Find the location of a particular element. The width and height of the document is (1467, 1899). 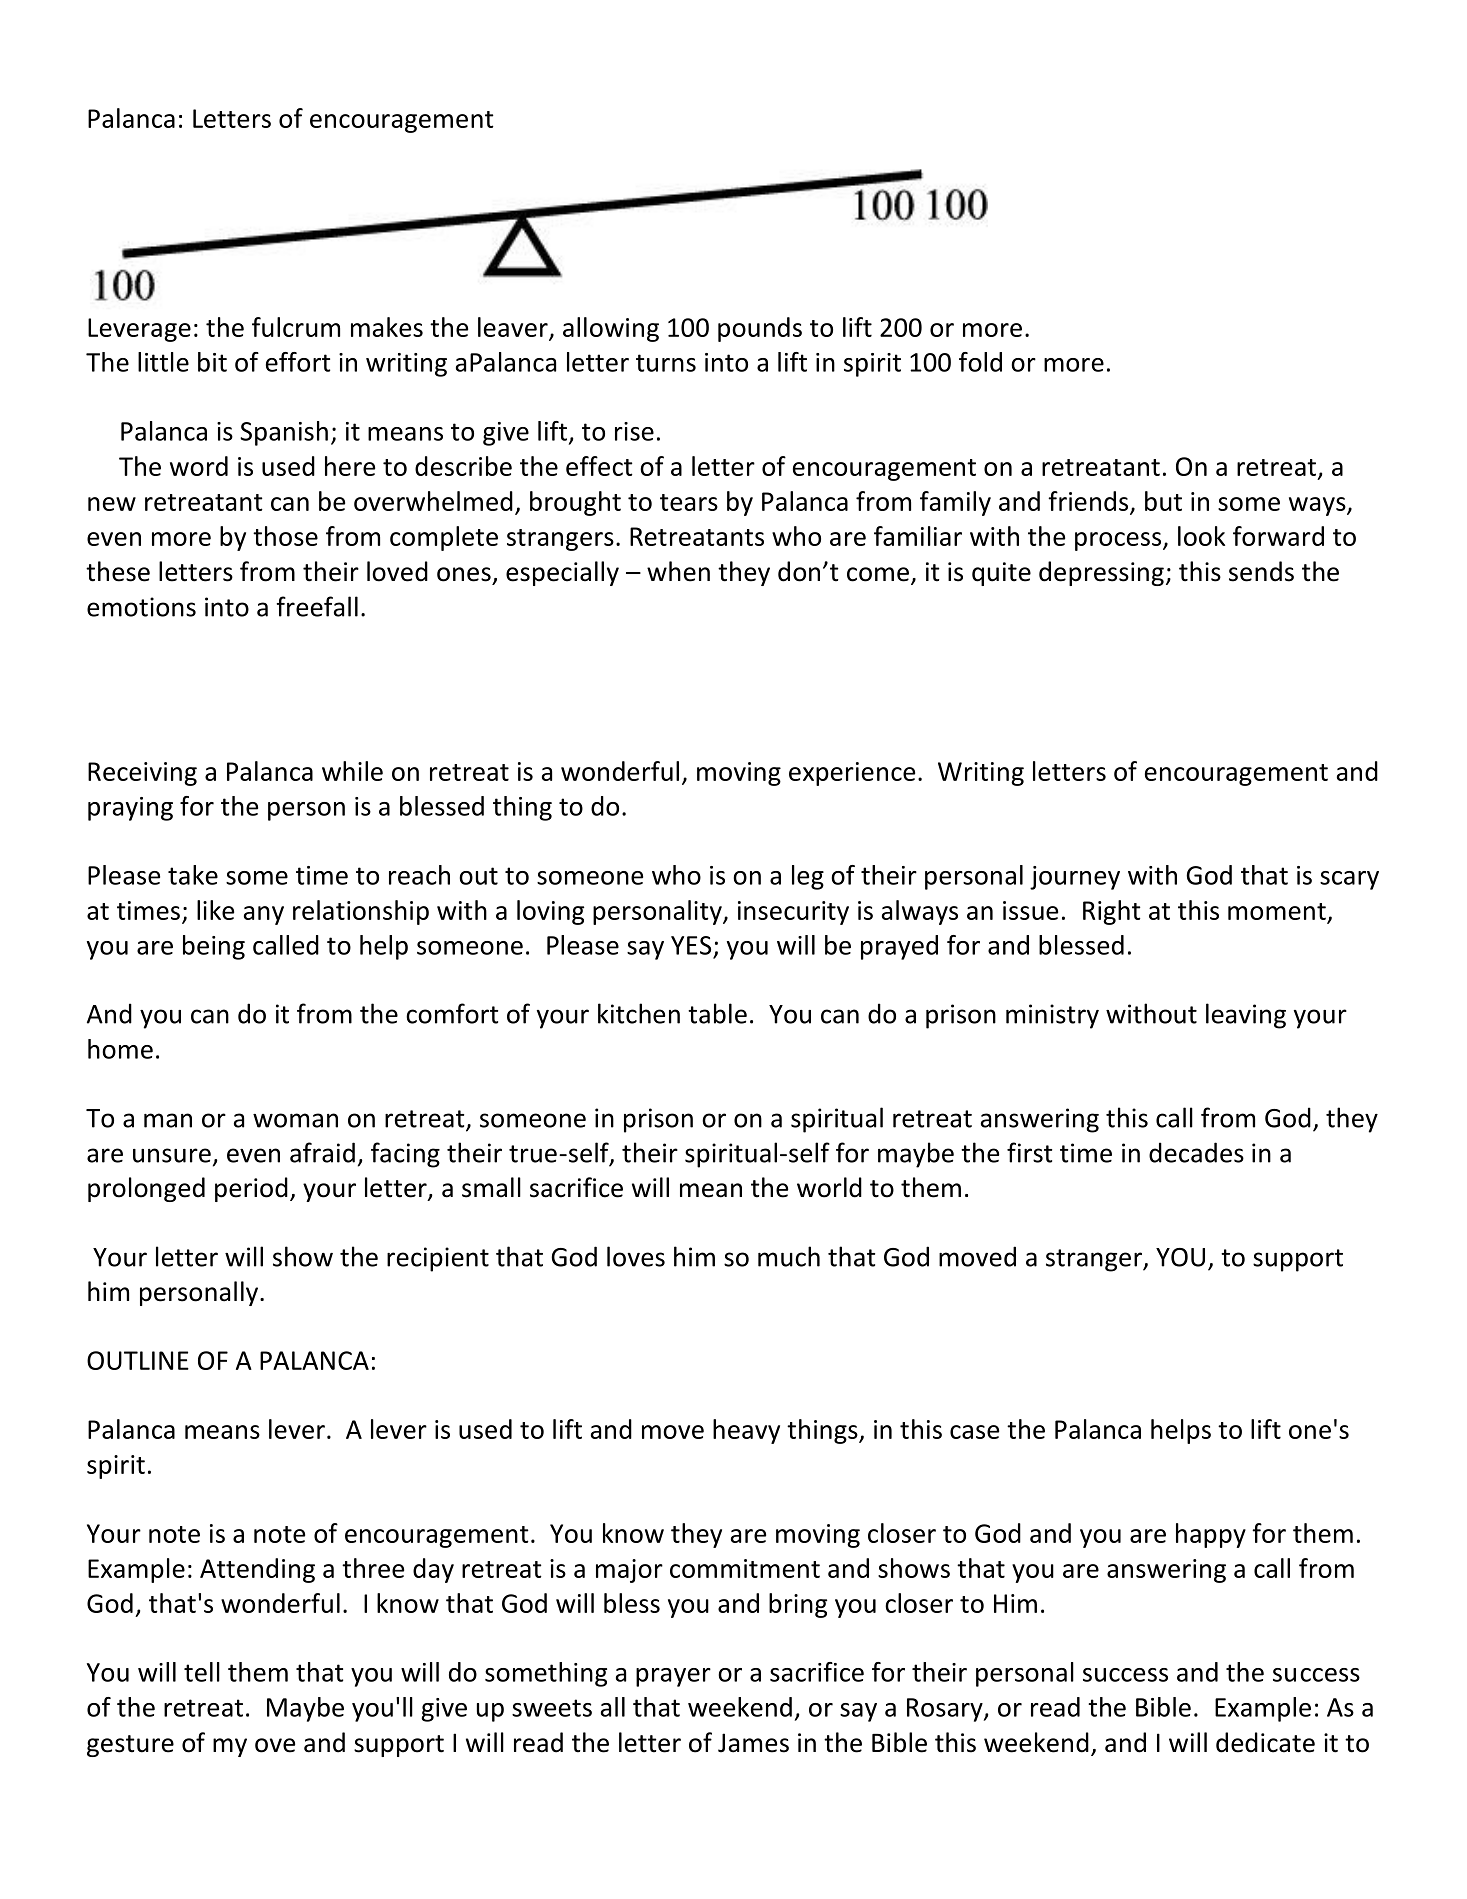

while is located at coordinates (352, 771).
